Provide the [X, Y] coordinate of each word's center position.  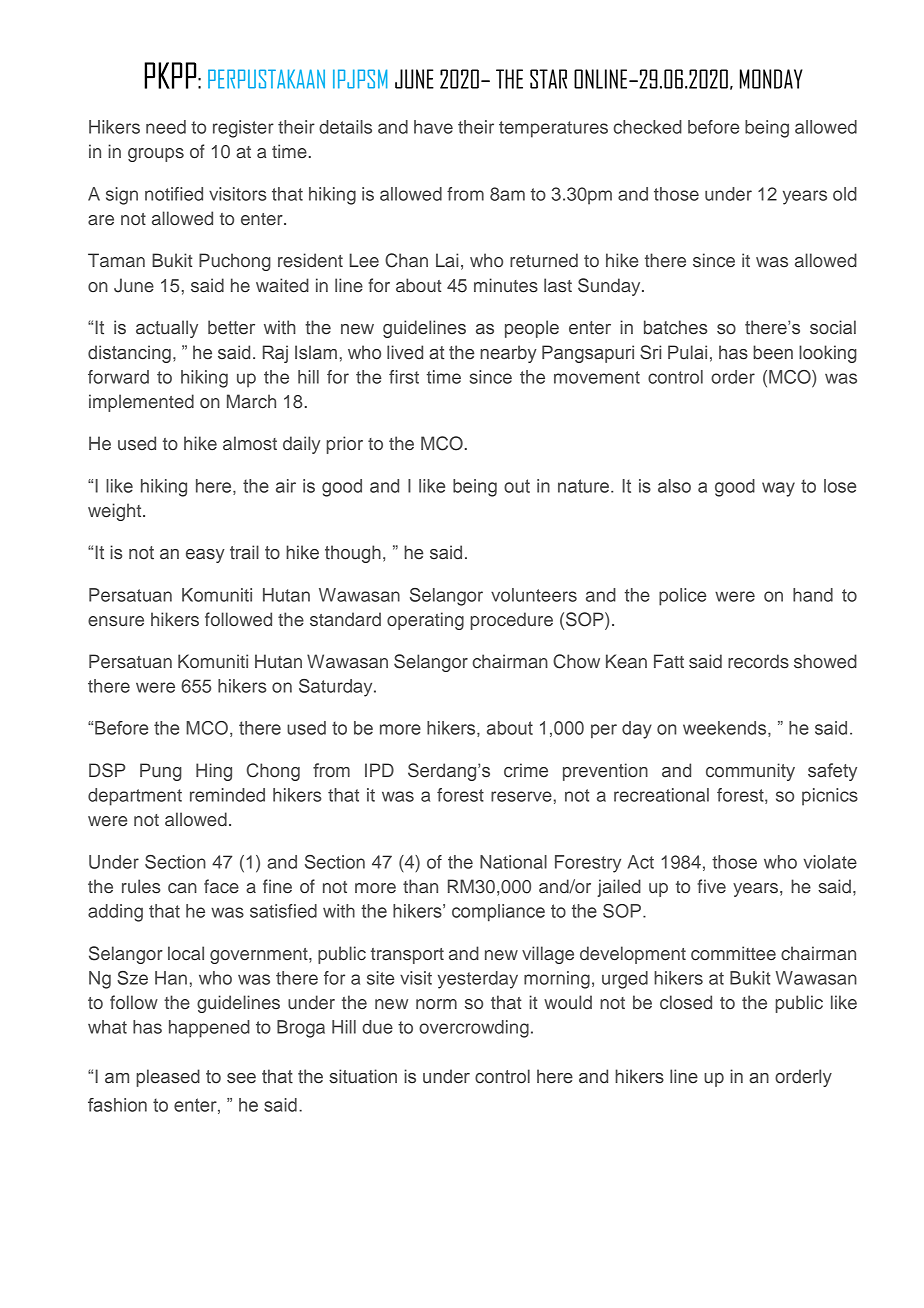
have [433, 127]
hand [813, 595]
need [166, 127]
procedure [512, 621]
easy [205, 556]
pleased [168, 1078]
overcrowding [474, 1029]
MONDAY [771, 79]
